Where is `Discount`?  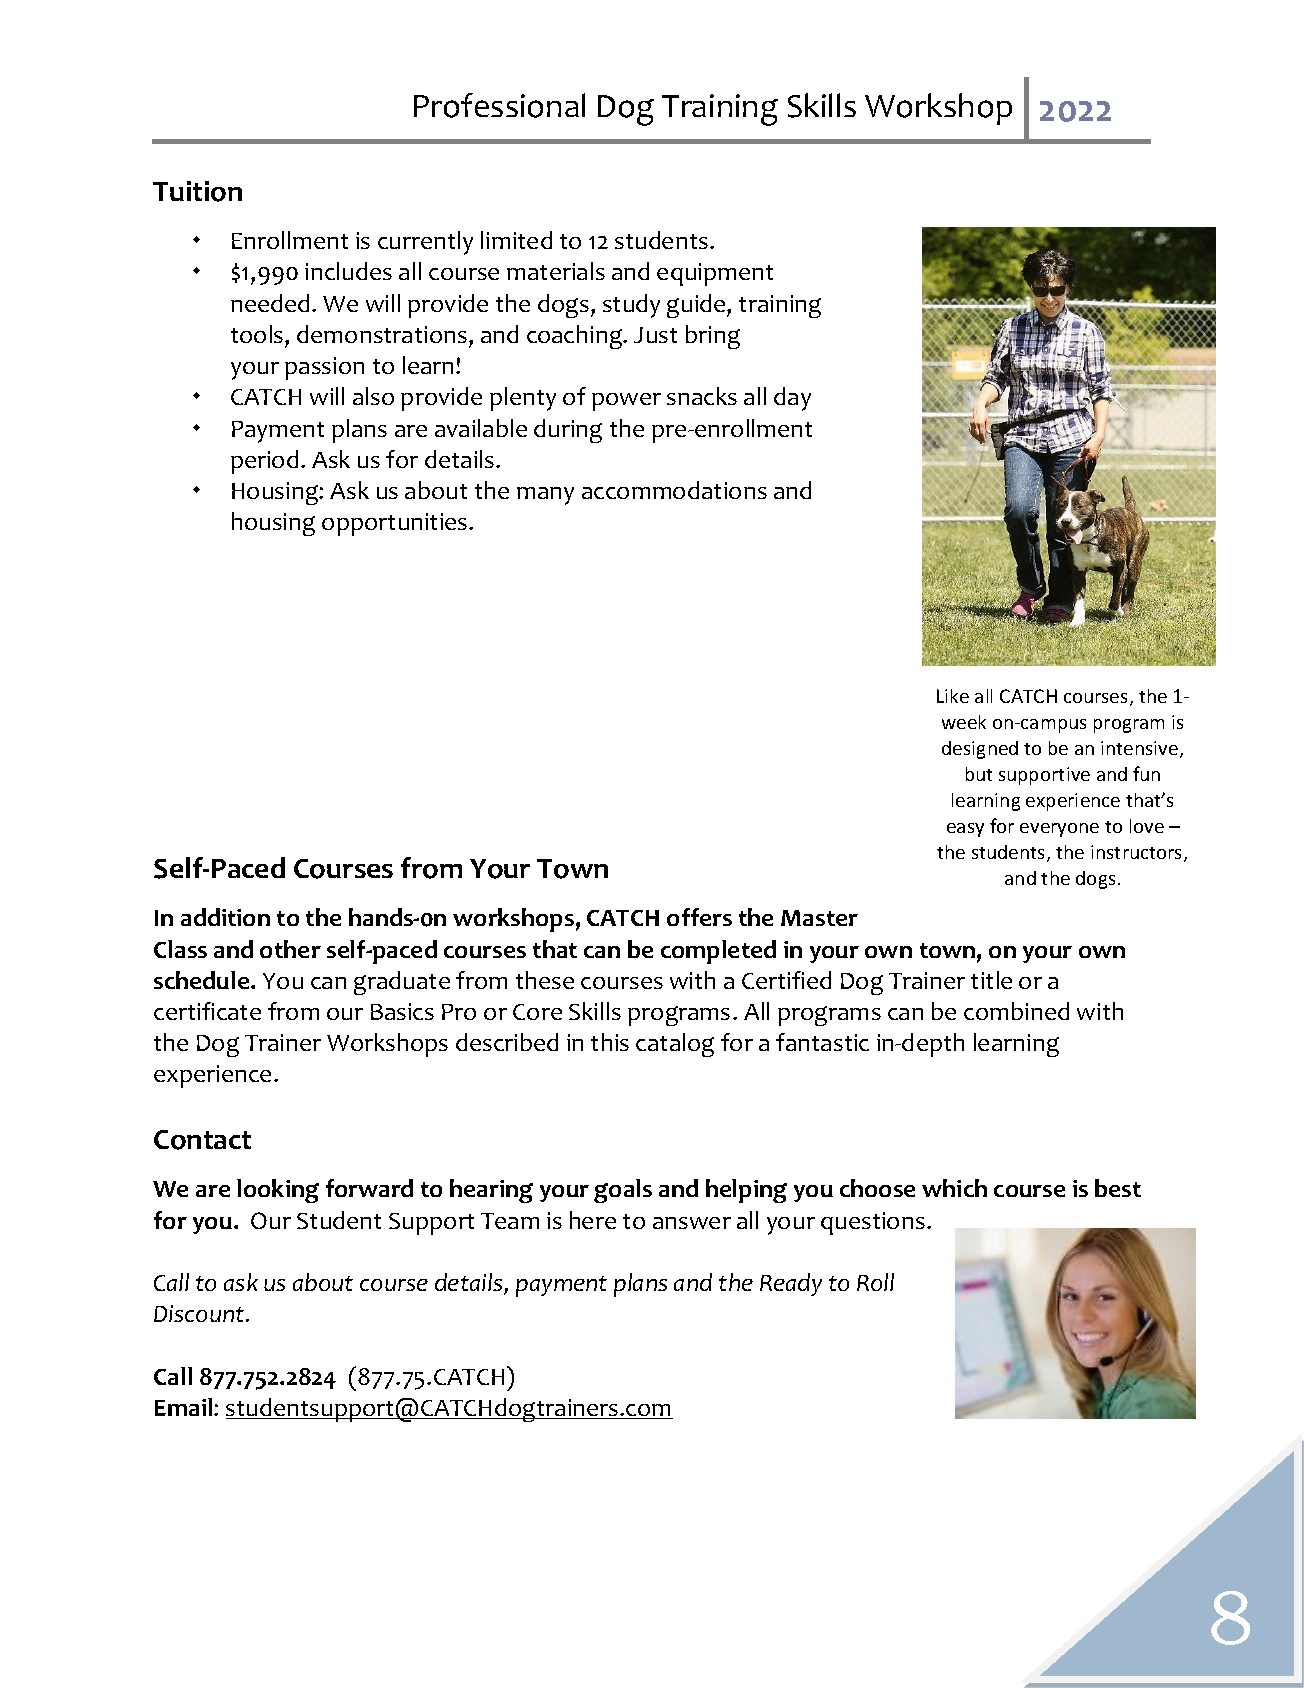 Discount is located at coordinates (200, 1313).
